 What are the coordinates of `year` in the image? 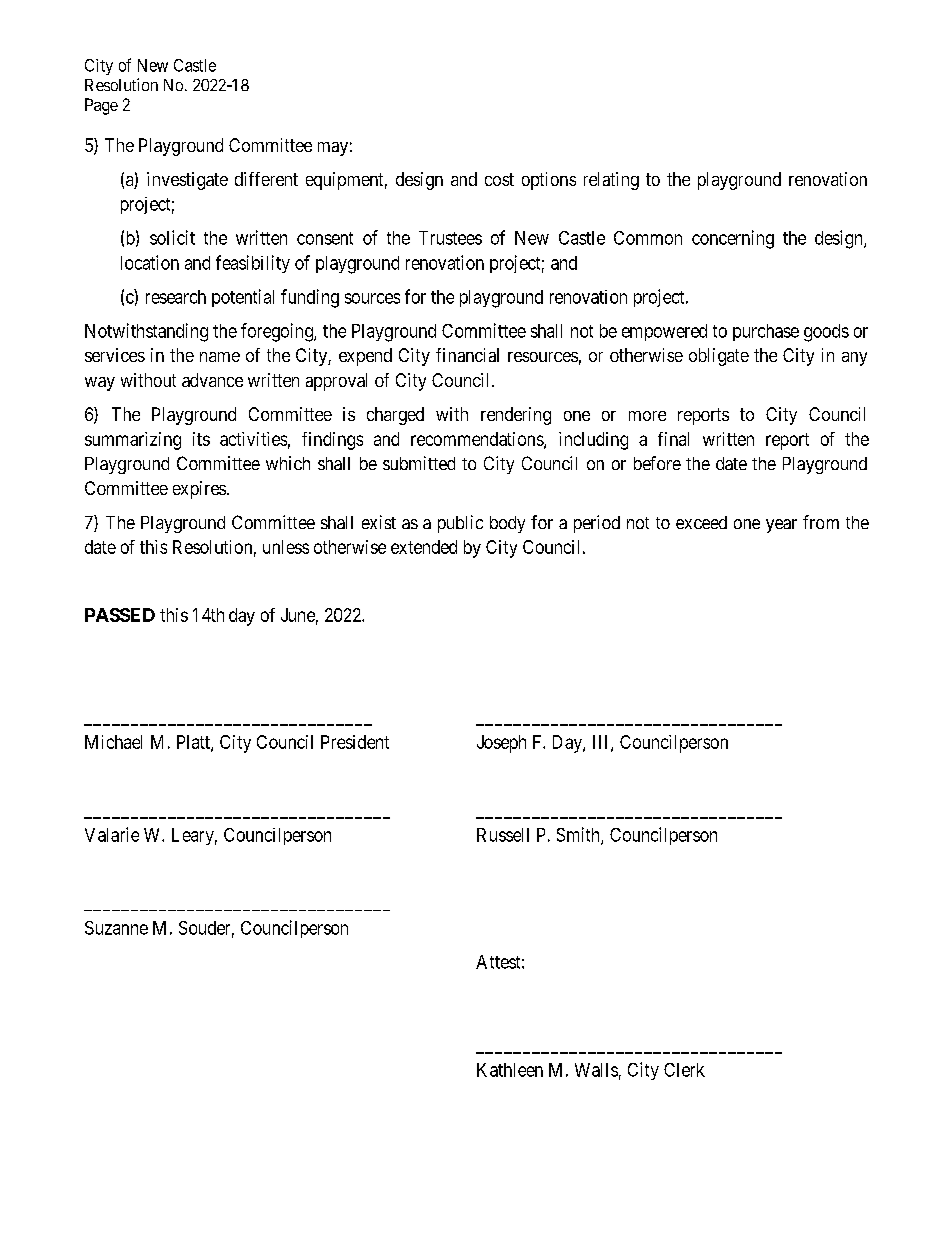 It's located at (781, 526).
